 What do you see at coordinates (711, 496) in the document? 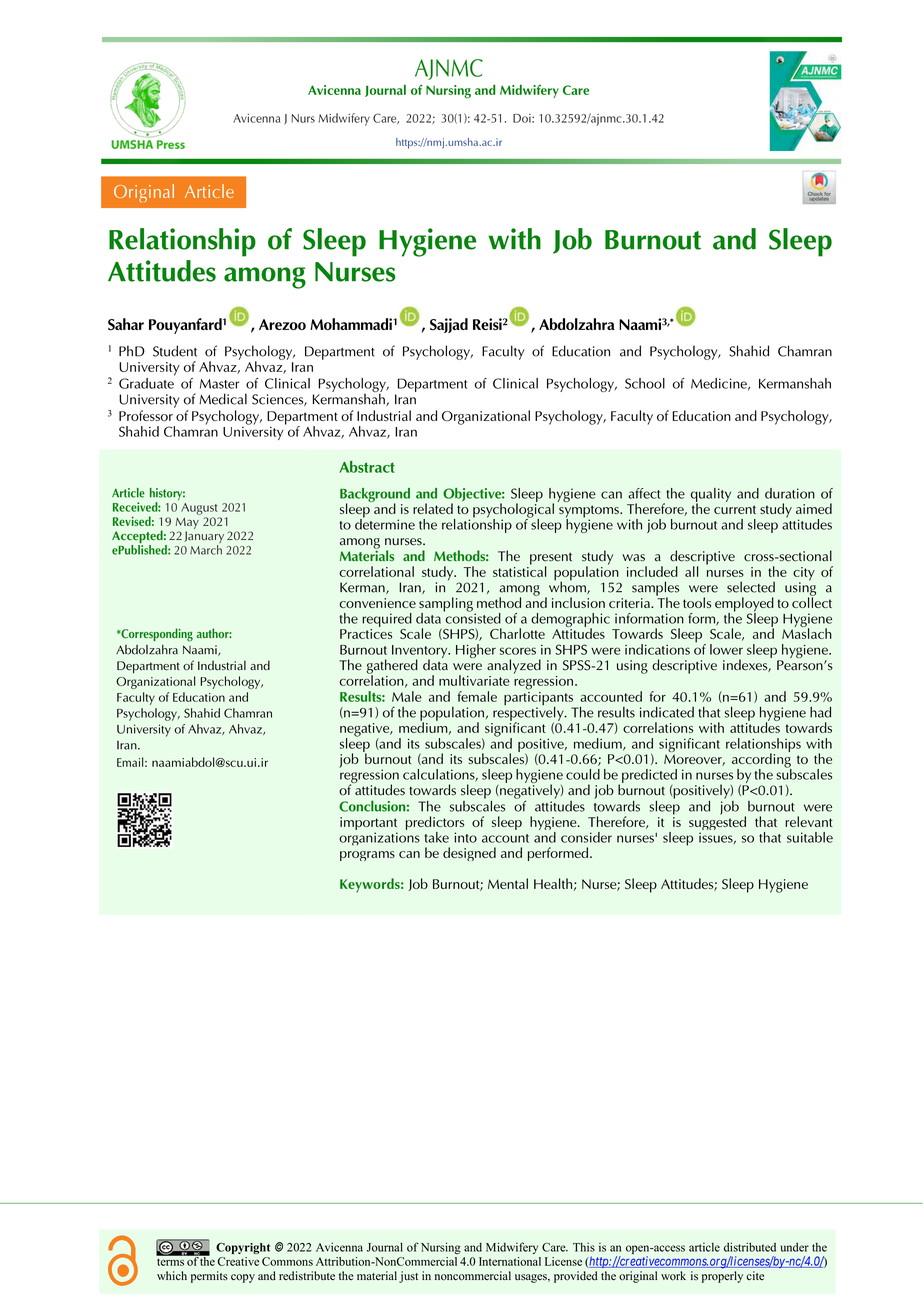
I see `quality` at bounding box center [711, 496].
